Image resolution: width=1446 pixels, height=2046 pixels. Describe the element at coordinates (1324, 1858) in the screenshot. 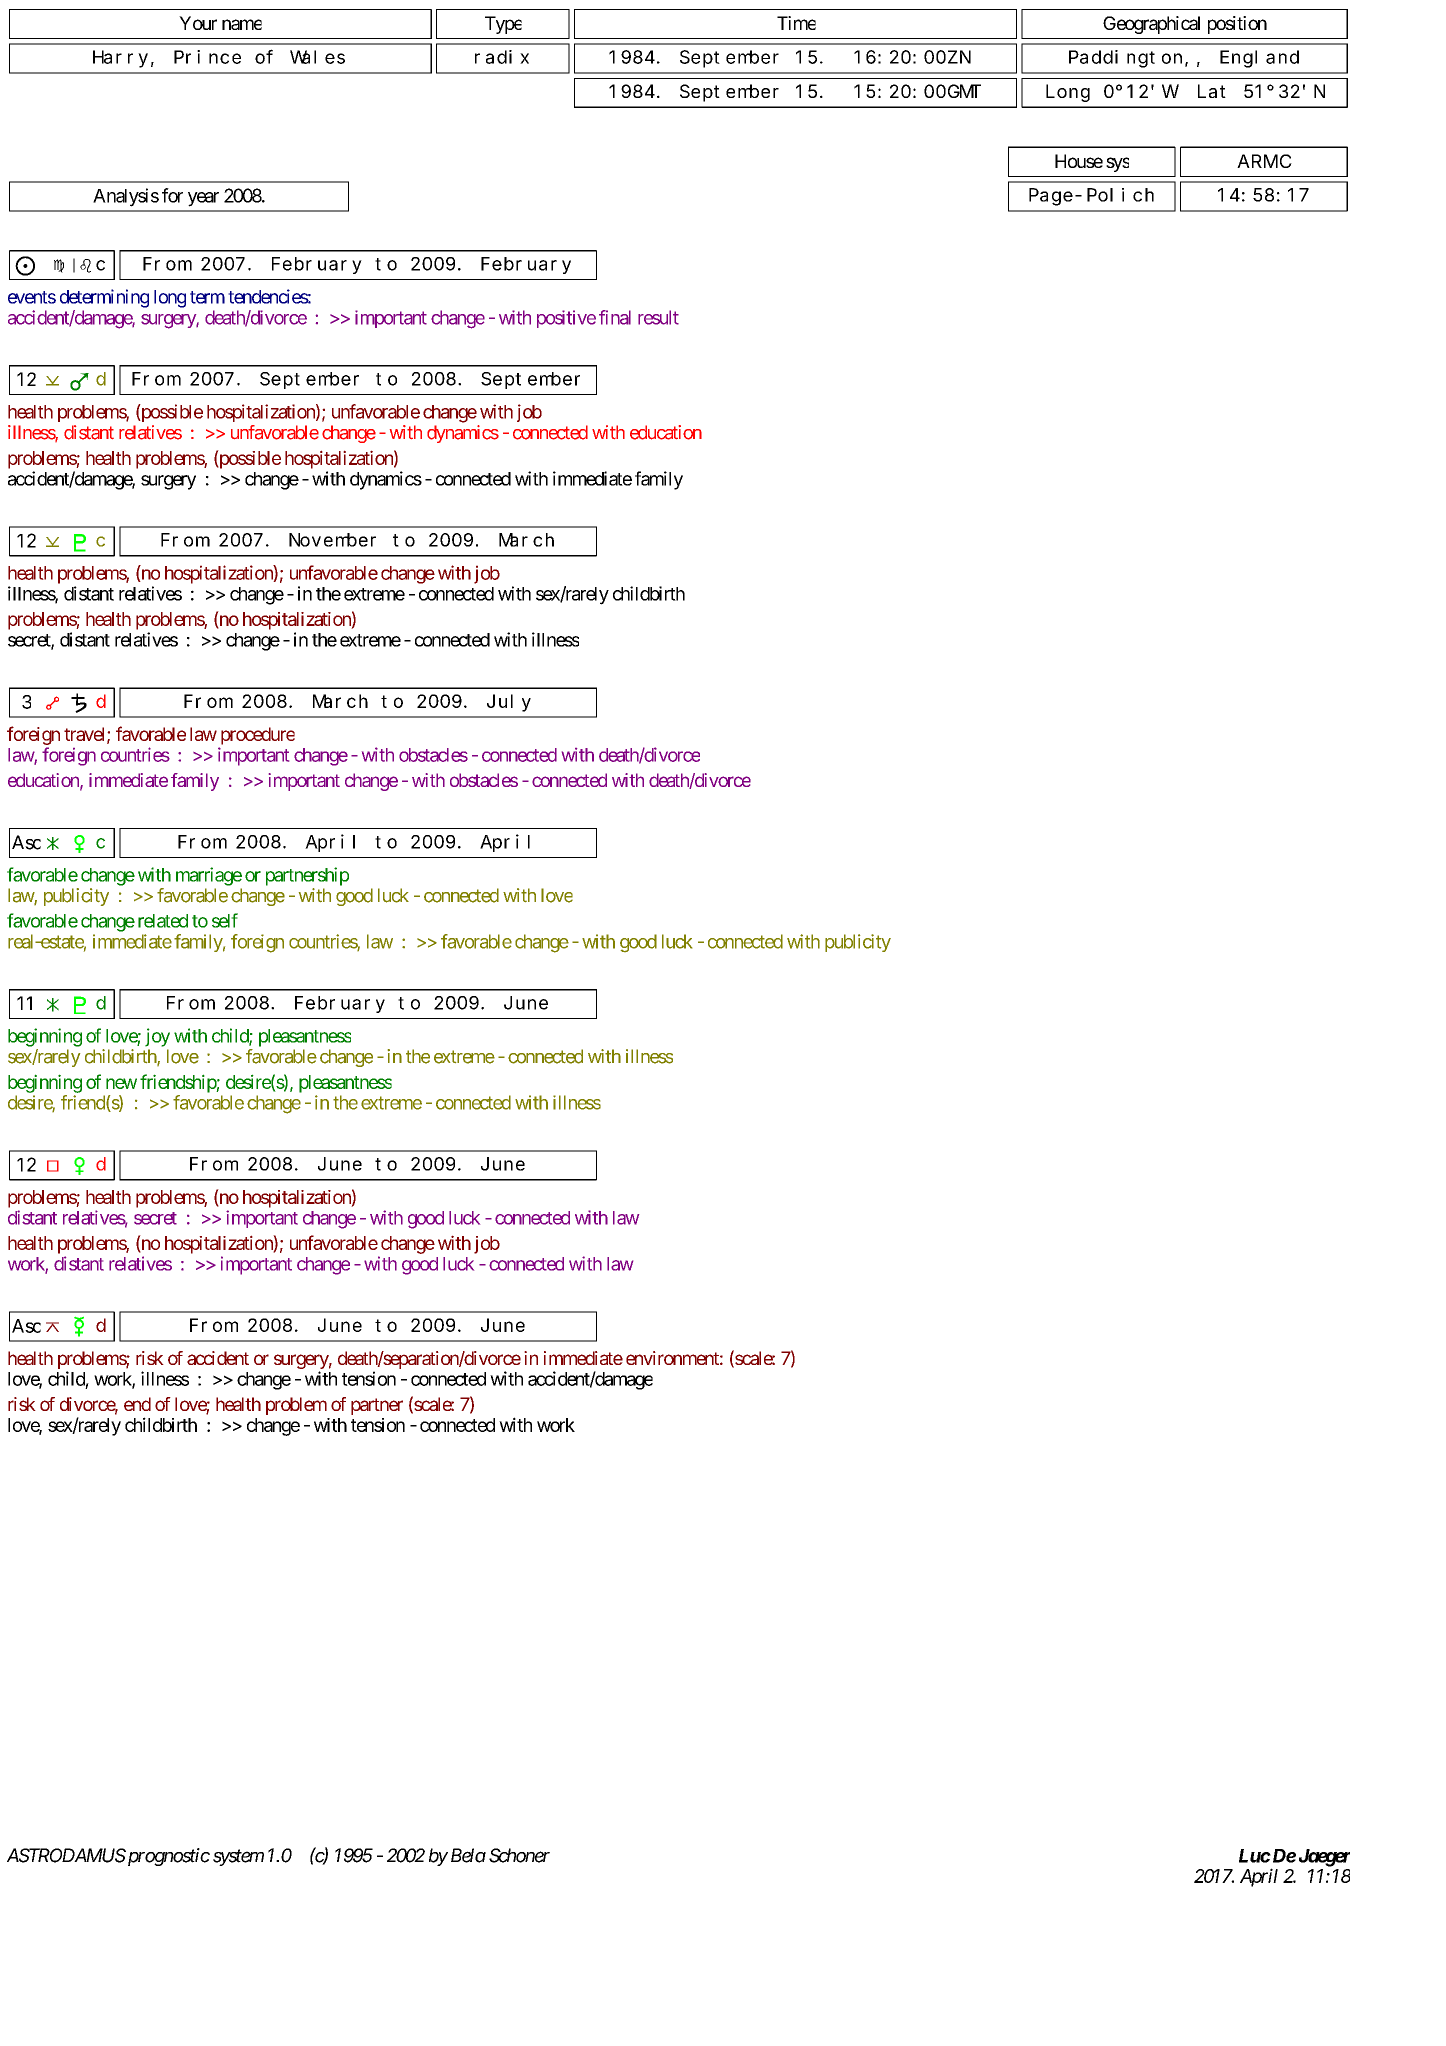

I see `Jaeger` at that location.
